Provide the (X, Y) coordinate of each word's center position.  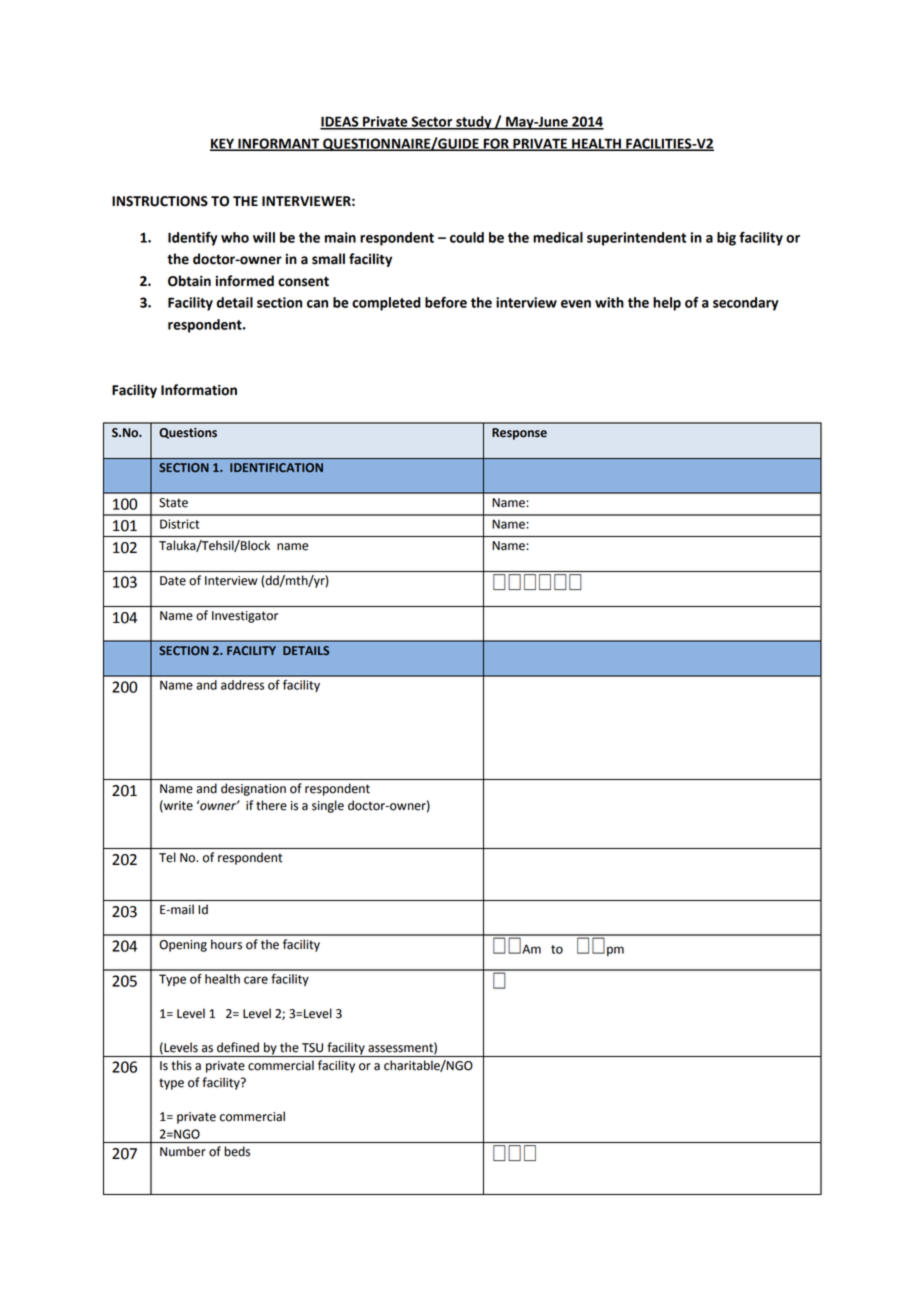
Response (519, 434)
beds (237, 1151)
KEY (223, 144)
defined (238, 1047)
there (271, 805)
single (328, 806)
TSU (312, 1048)
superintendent (636, 239)
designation (253, 789)
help (667, 304)
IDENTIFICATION (276, 467)
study (474, 123)
